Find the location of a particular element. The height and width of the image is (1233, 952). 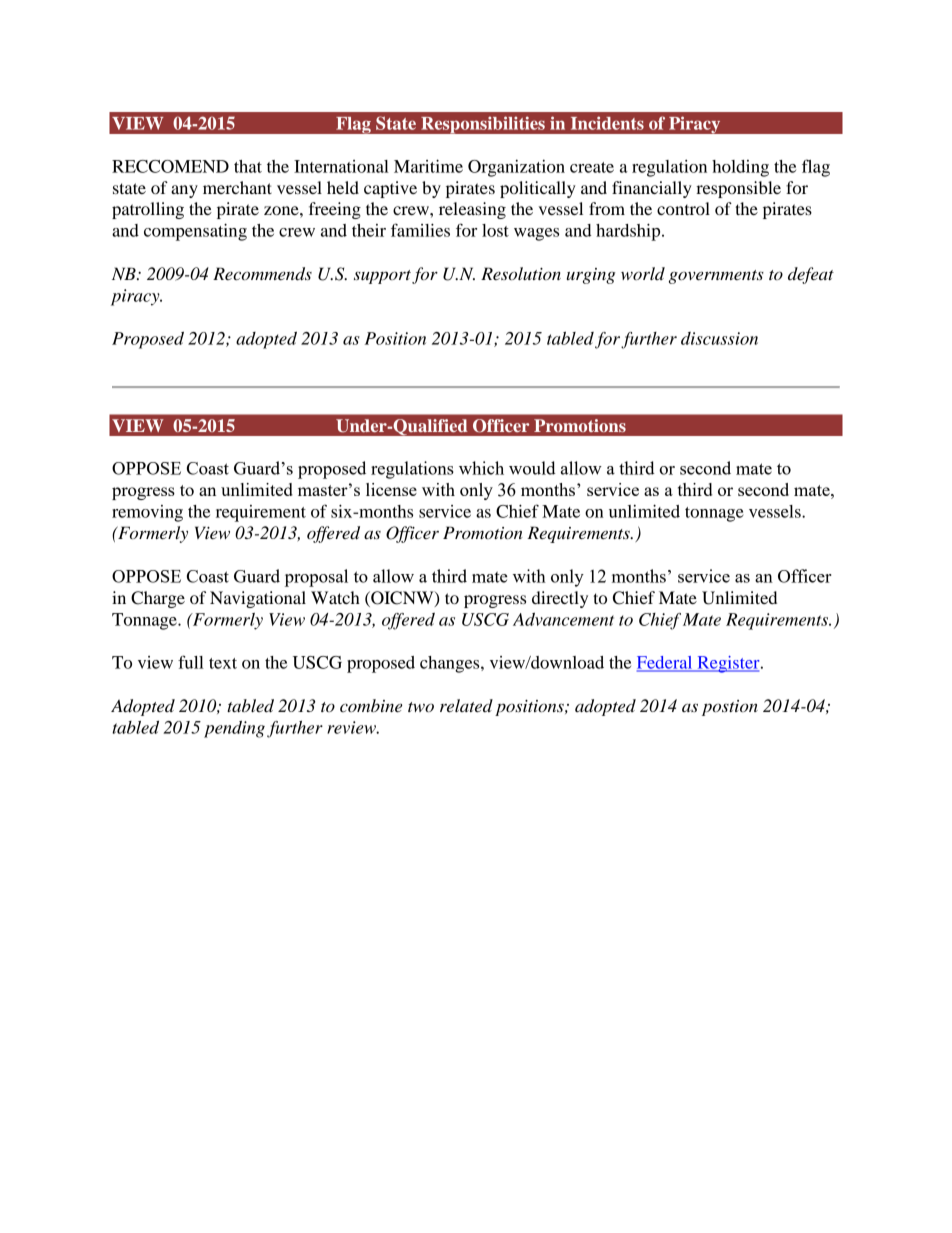

Organization is located at coordinates (516, 168).
